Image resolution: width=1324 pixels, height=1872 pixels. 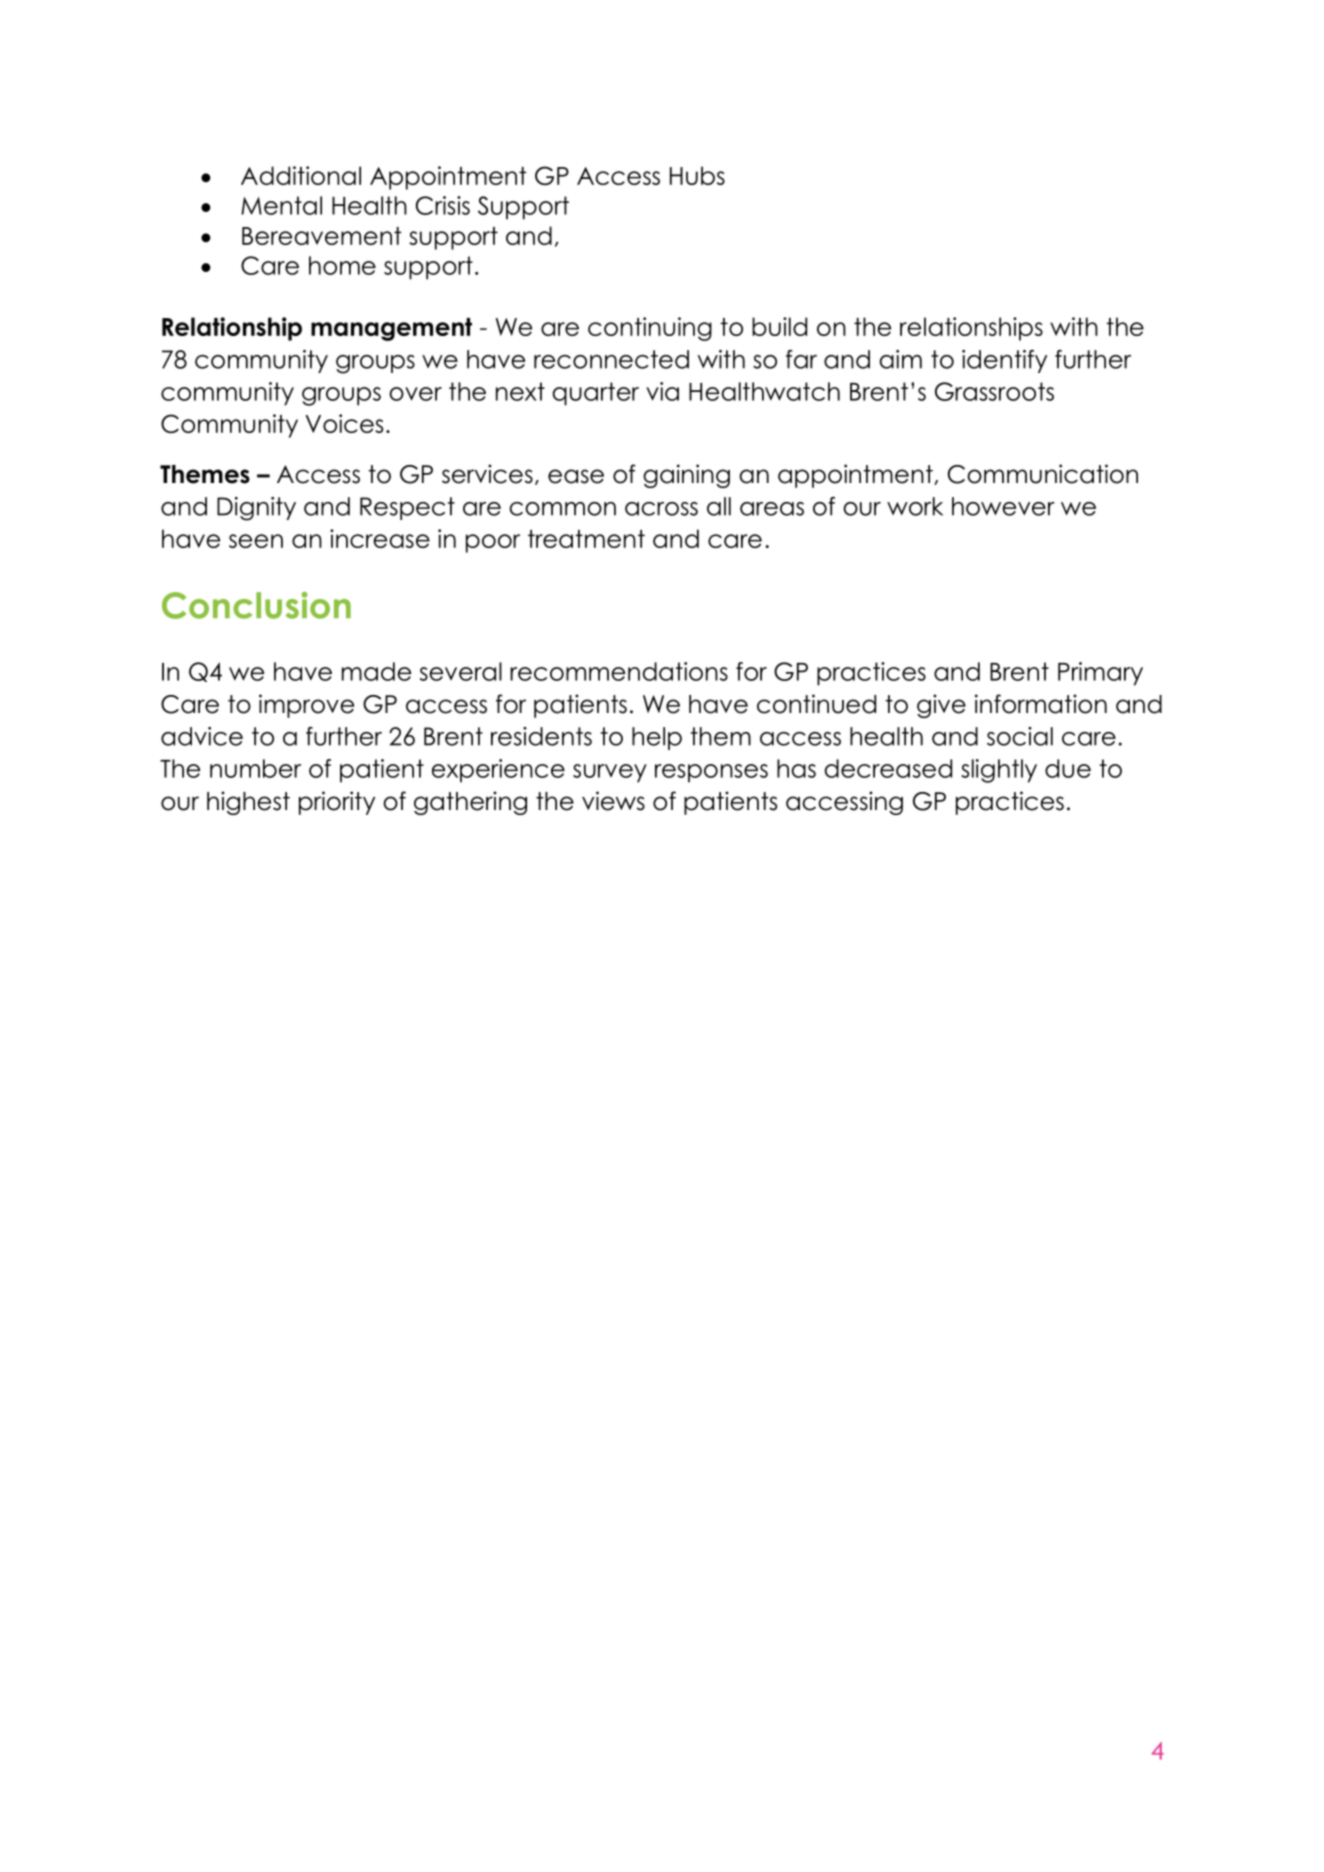 What do you see at coordinates (391, 329) in the image?
I see `management` at bounding box center [391, 329].
